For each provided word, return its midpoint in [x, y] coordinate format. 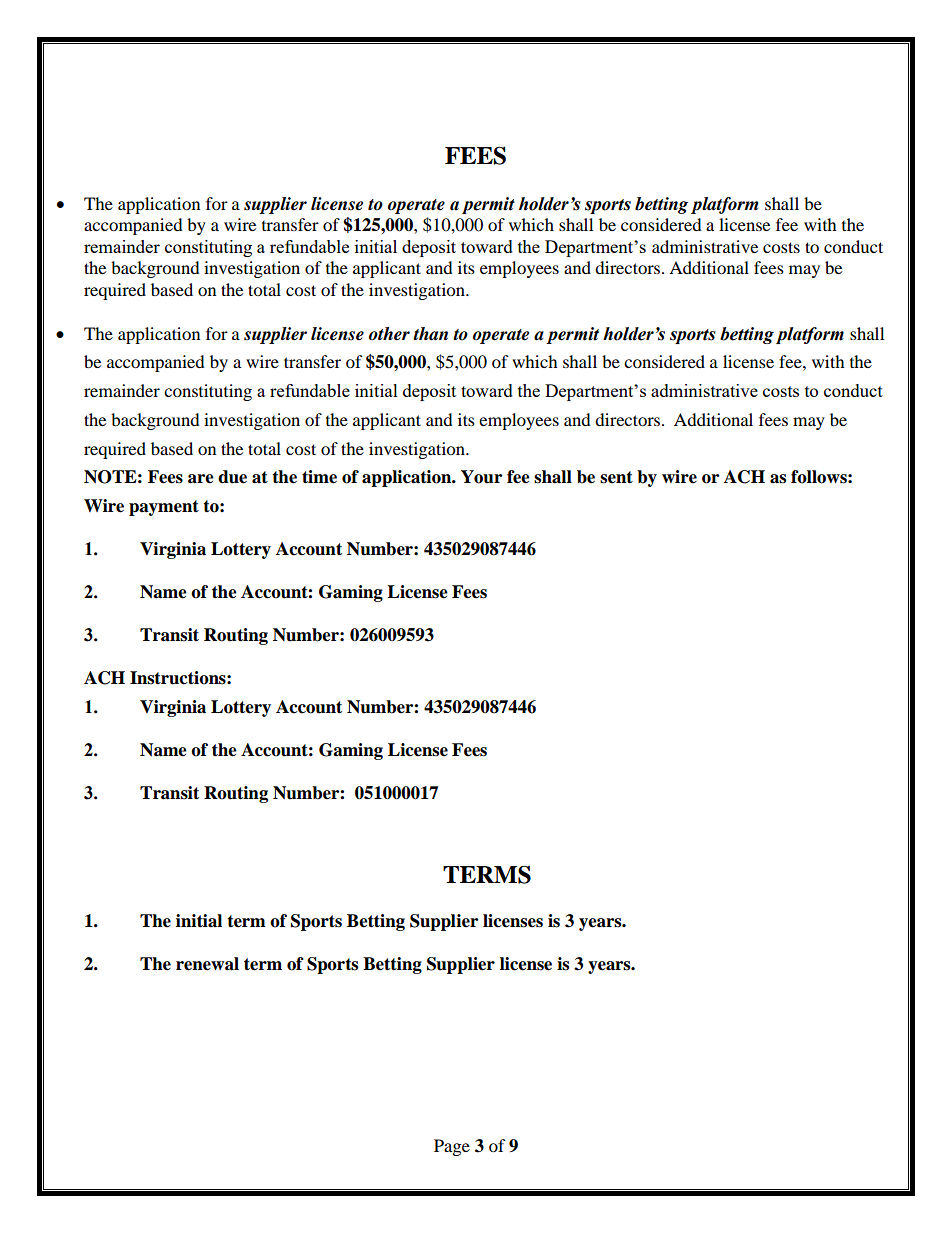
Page [452, 1147]
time [319, 477]
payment [164, 508]
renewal [207, 964]
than [430, 334]
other [389, 334]
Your [481, 477]
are [201, 479]
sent [616, 477]
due [232, 477]
